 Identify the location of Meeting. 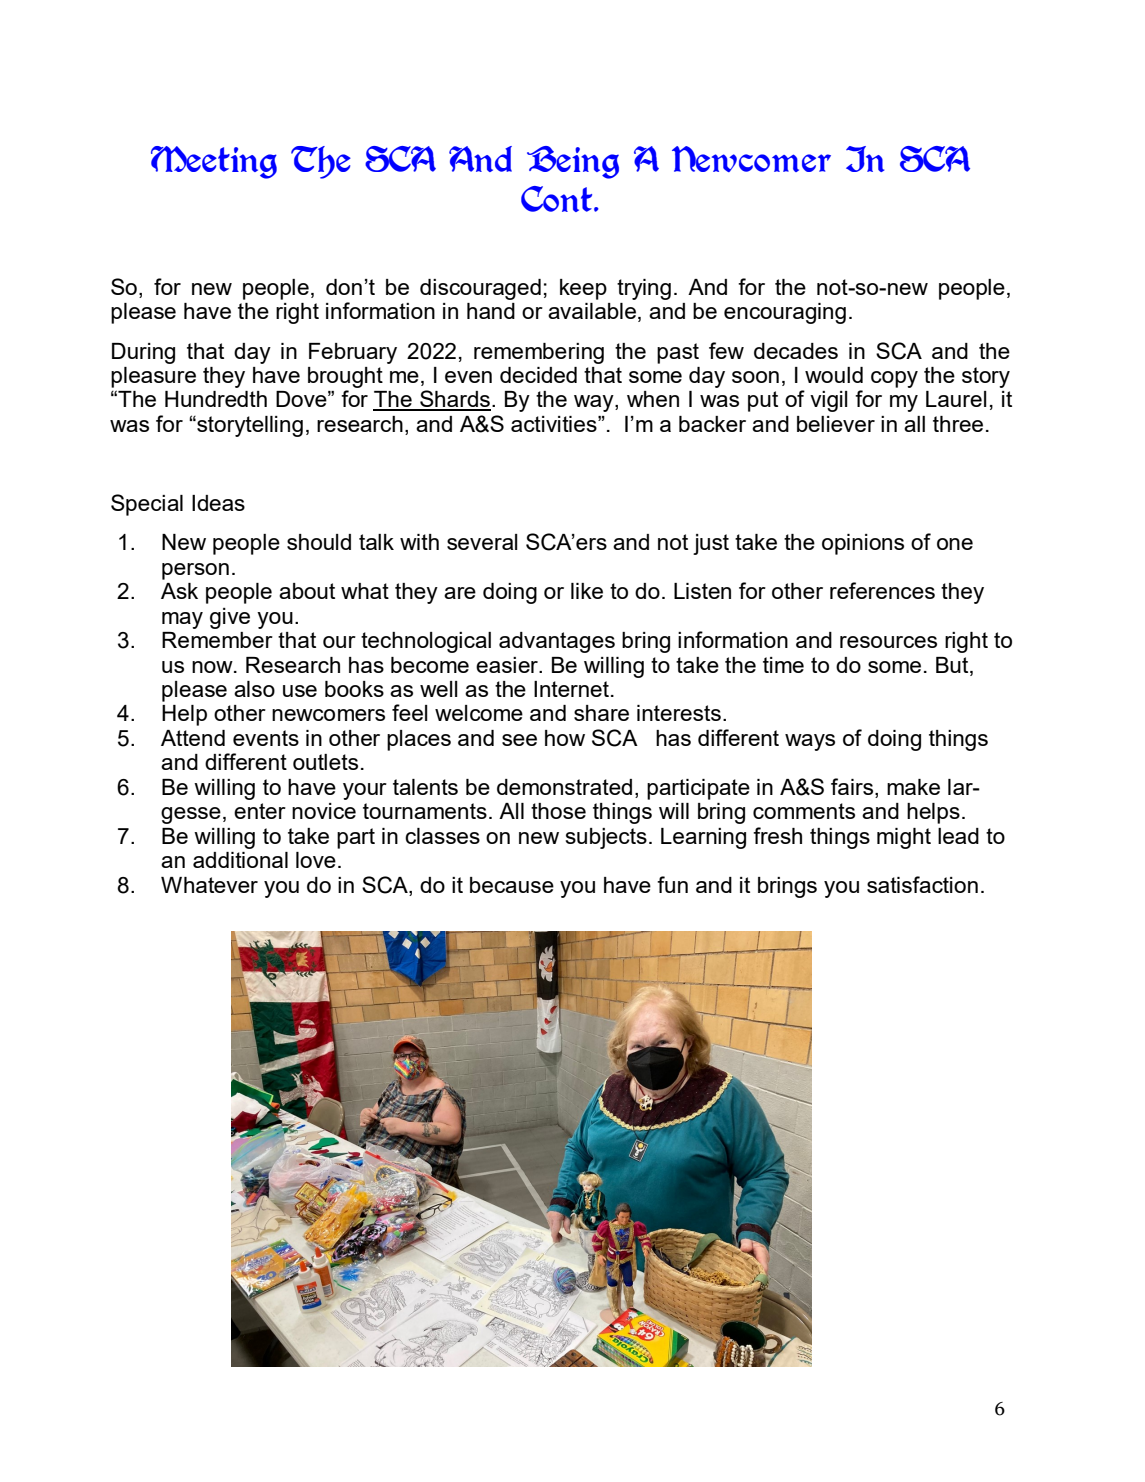
(214, 162).
